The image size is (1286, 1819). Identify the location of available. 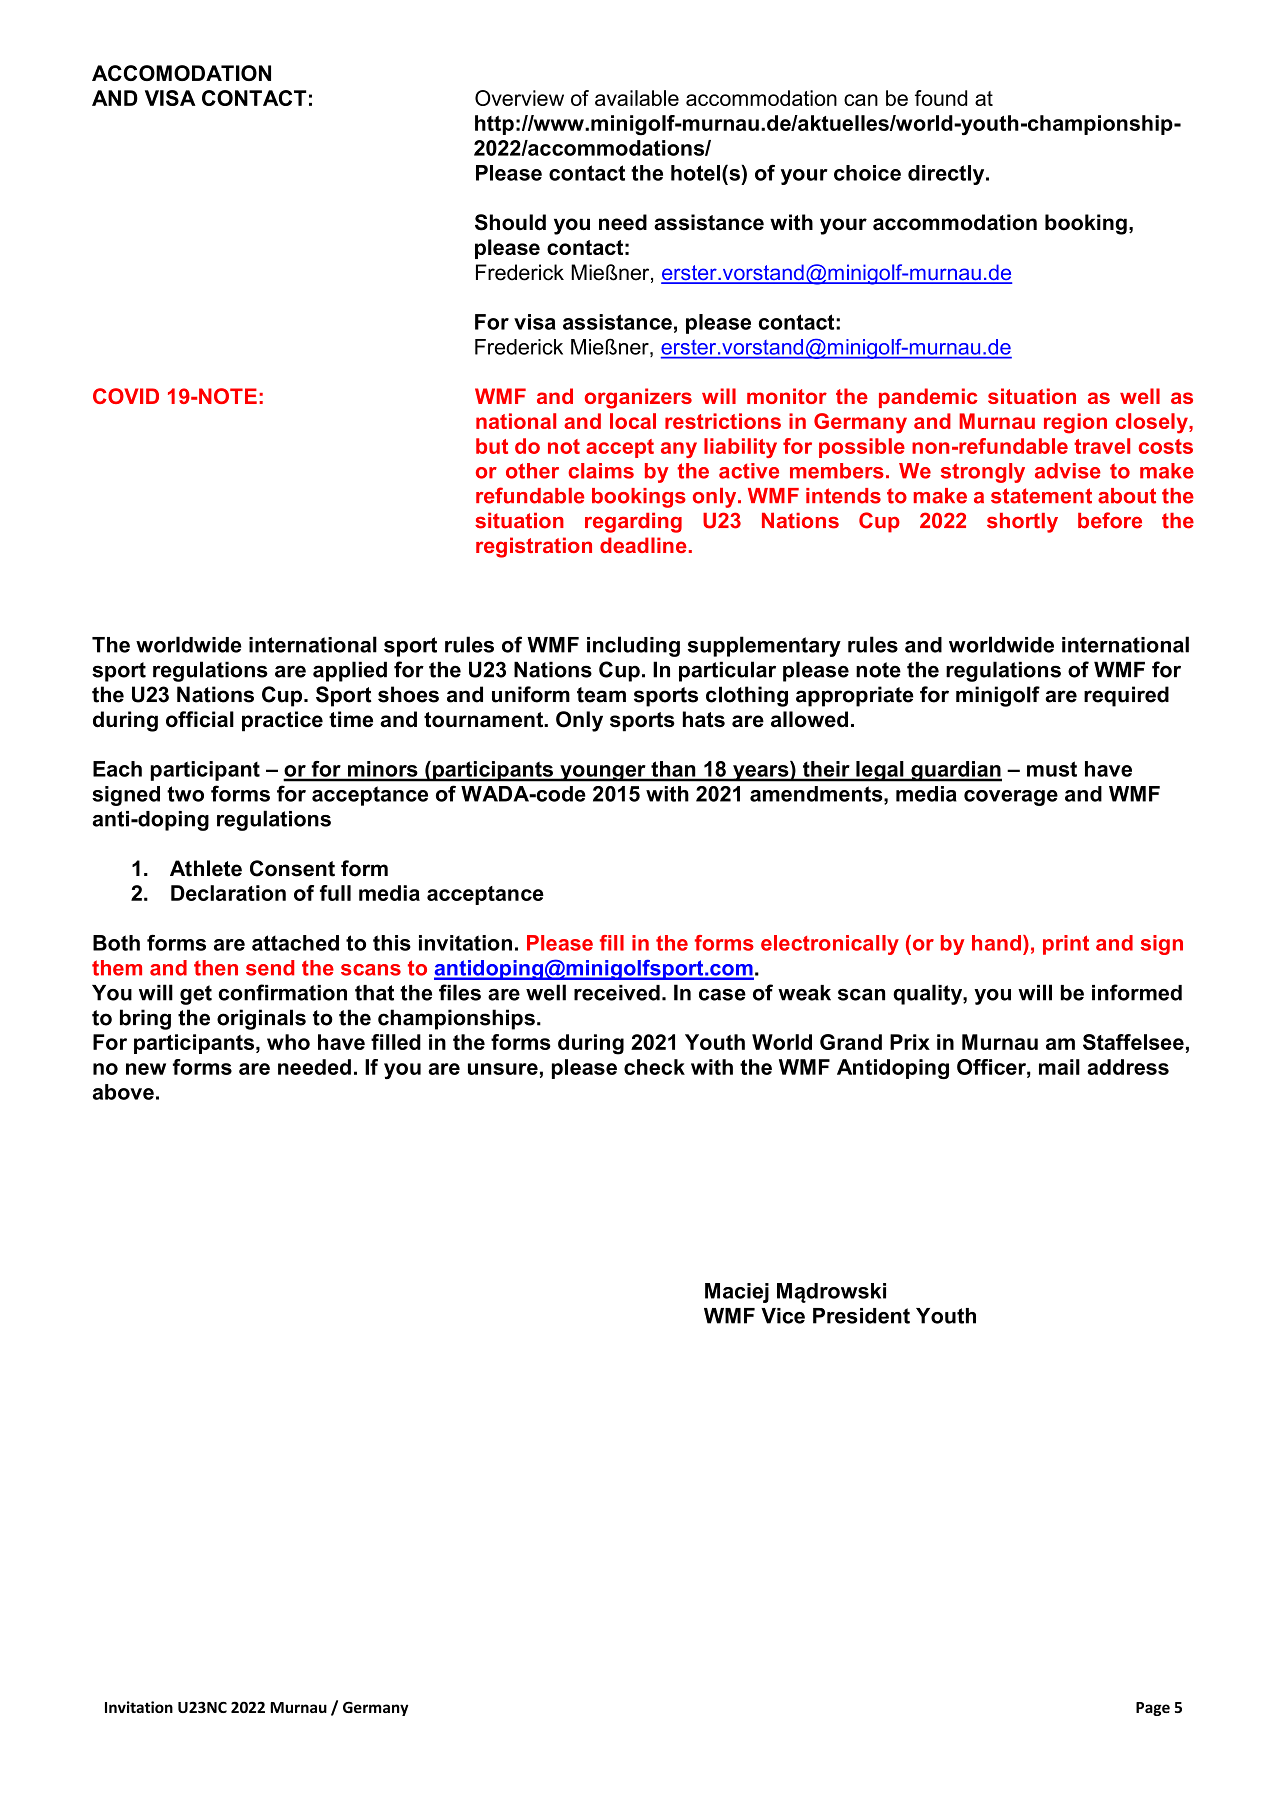
(637, 98).
